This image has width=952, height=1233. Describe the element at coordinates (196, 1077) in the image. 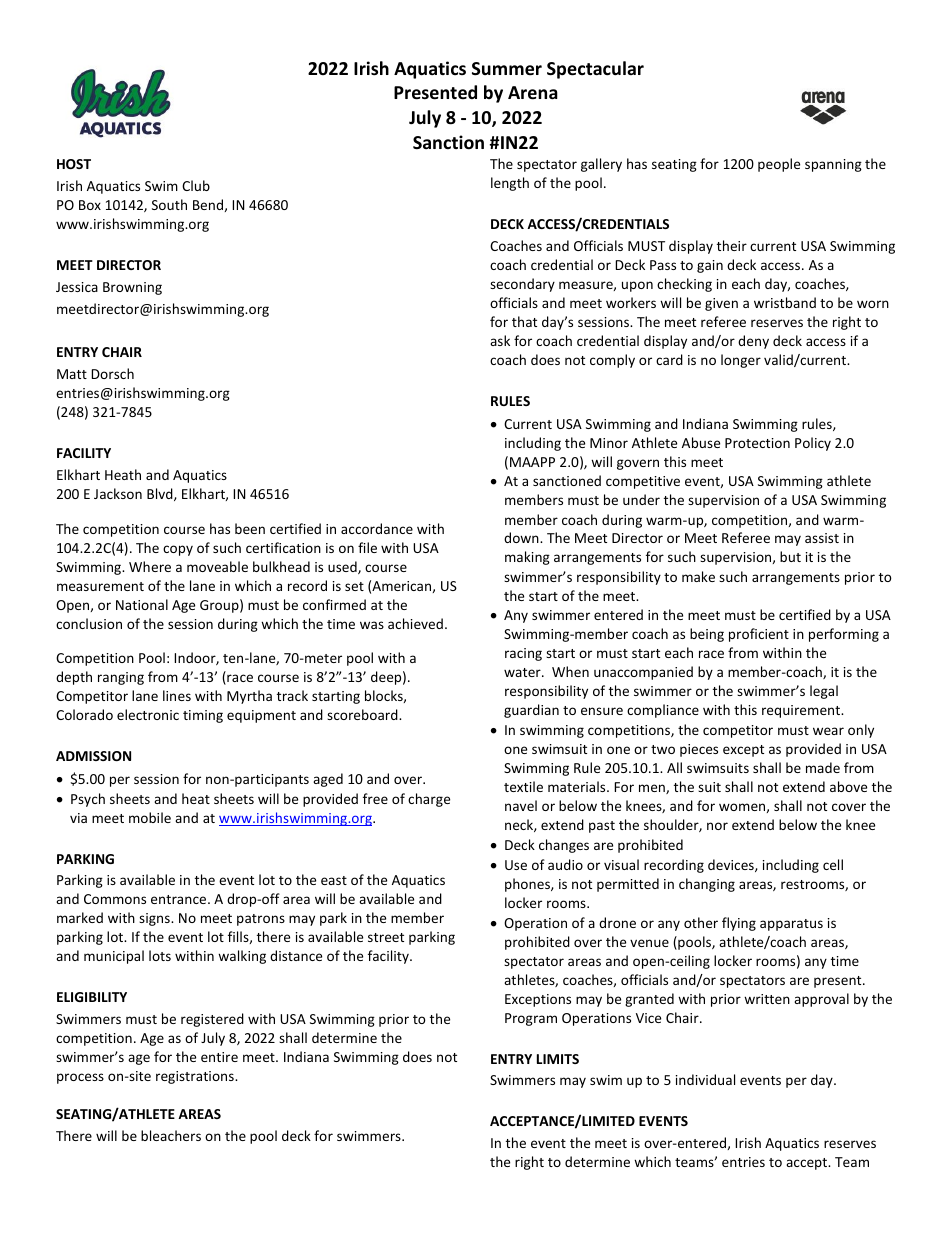

I see `registrations` at that location.
